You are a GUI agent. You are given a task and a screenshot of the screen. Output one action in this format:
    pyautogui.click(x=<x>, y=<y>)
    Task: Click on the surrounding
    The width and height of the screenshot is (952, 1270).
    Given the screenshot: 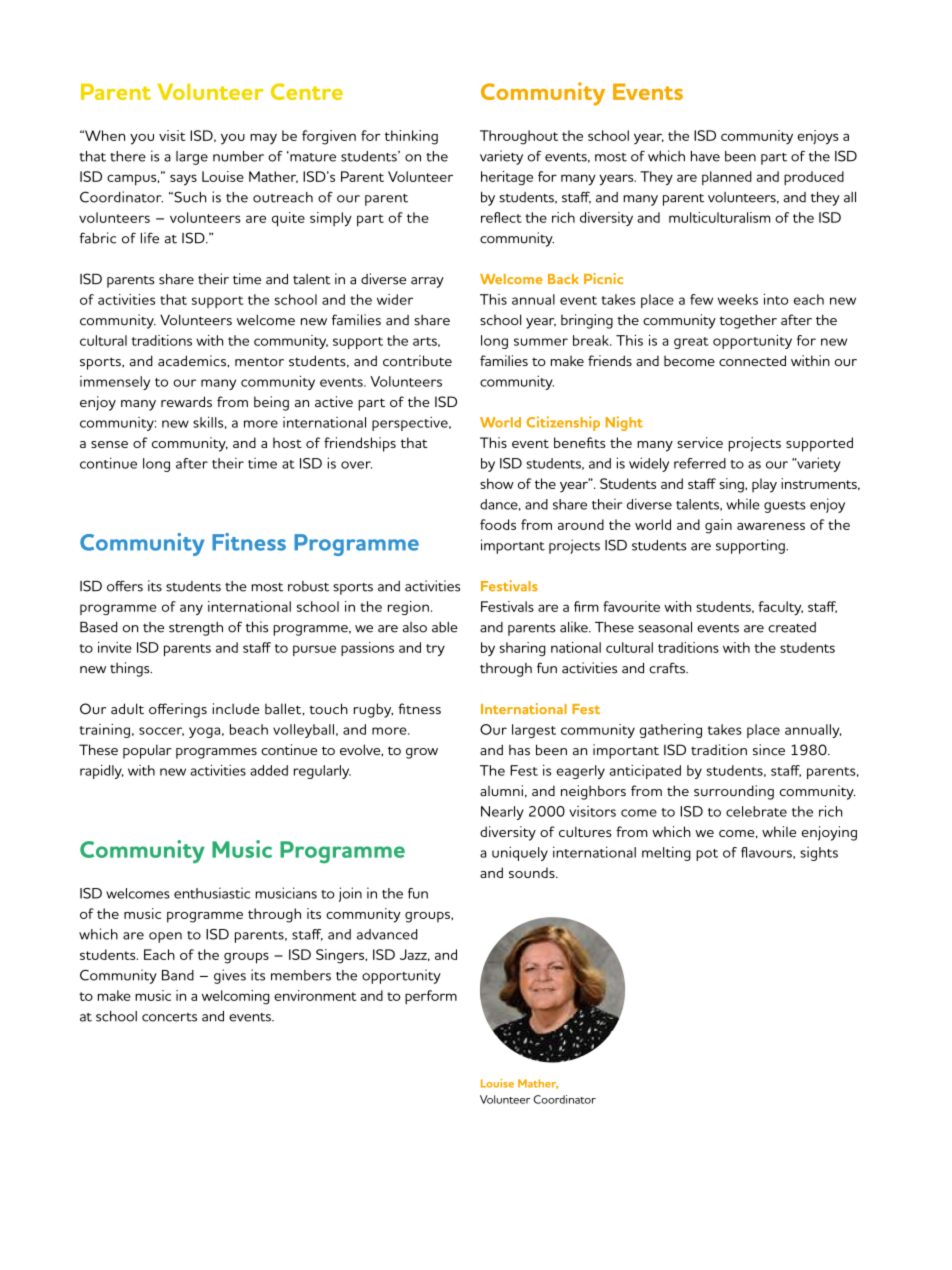 What is the action you would take?
    pyautogui.click(x=734, y=792)
